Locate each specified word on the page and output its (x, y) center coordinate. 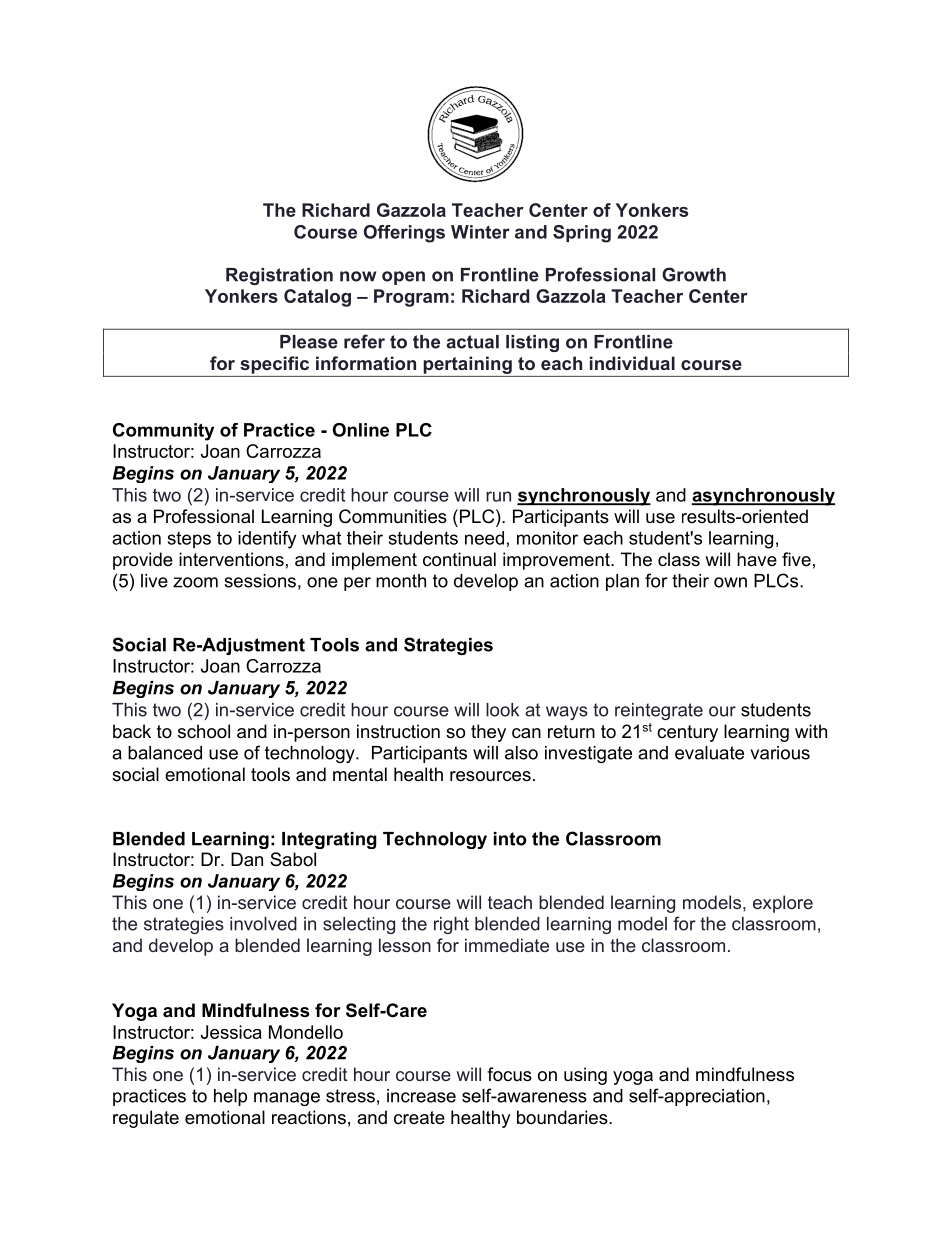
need (484, 538)
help (230, 1097)
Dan (247, 859)
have (757, 559)
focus (509, 1074)
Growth (694, 274)
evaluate (709, 753)
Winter (480, 232)
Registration (279, 276)
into (510, 839)
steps (189, 540)
